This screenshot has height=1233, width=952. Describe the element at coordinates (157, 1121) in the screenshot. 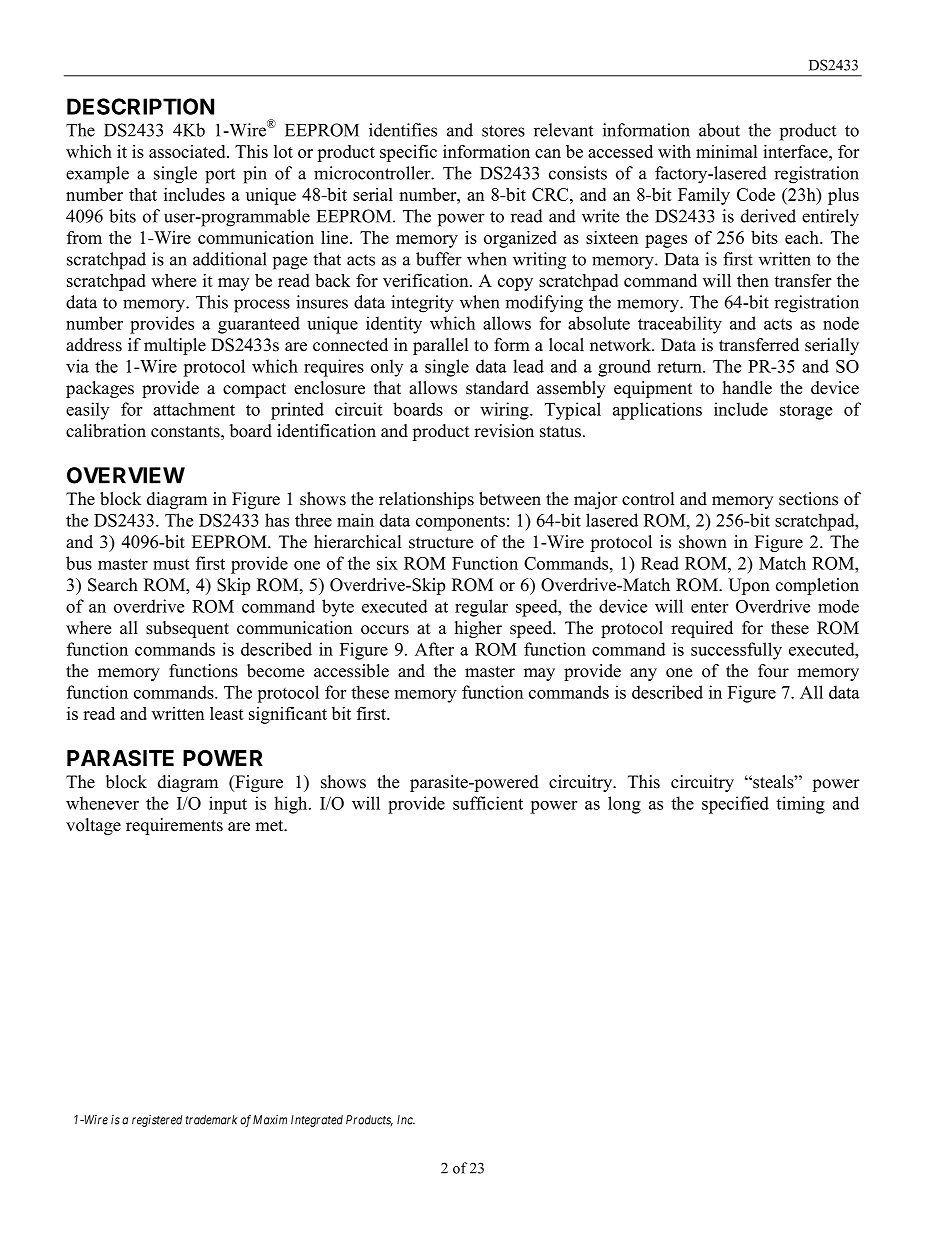

I see `registered` at that location.
